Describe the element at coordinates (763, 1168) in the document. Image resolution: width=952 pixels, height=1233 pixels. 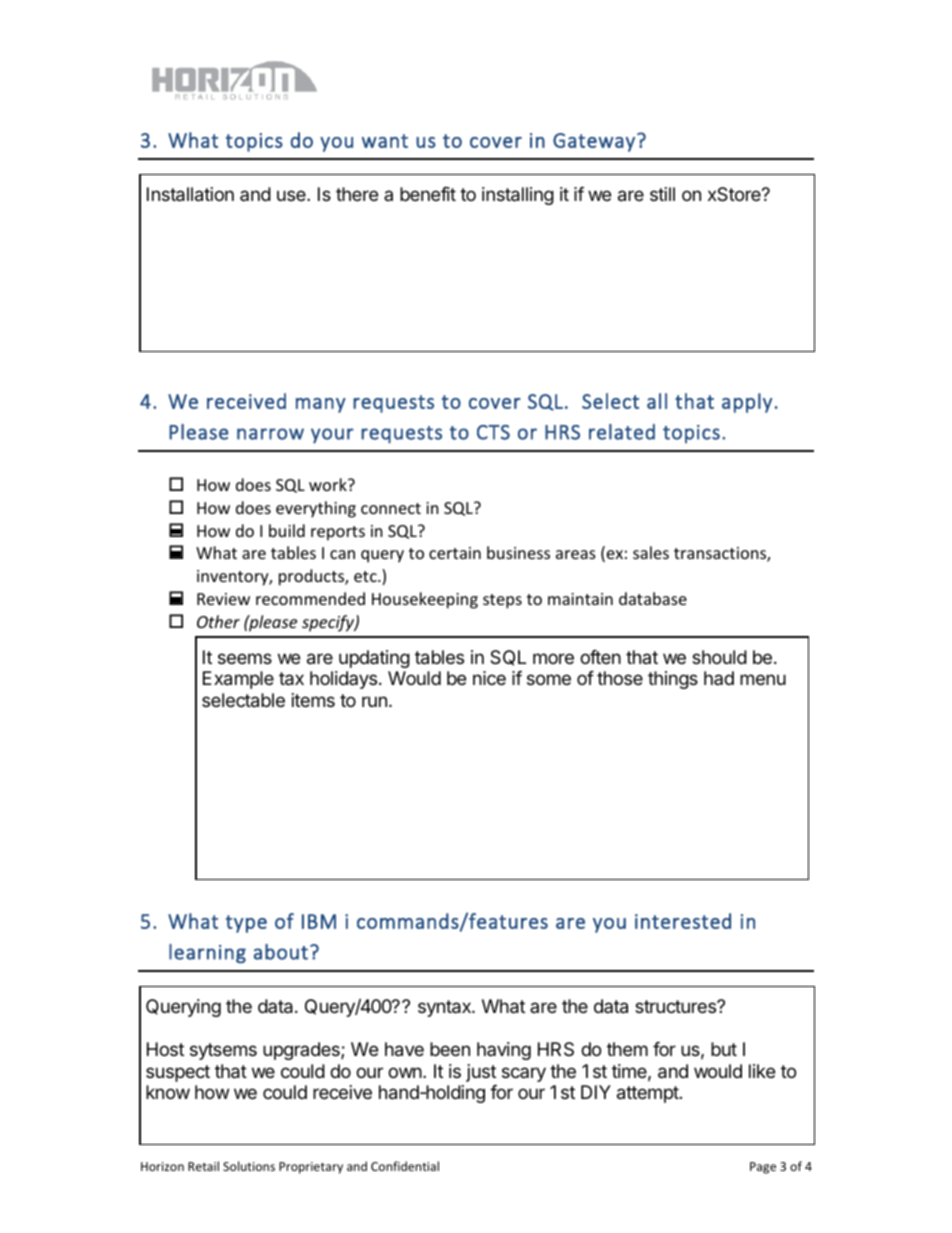
I see `Page` at that location.
